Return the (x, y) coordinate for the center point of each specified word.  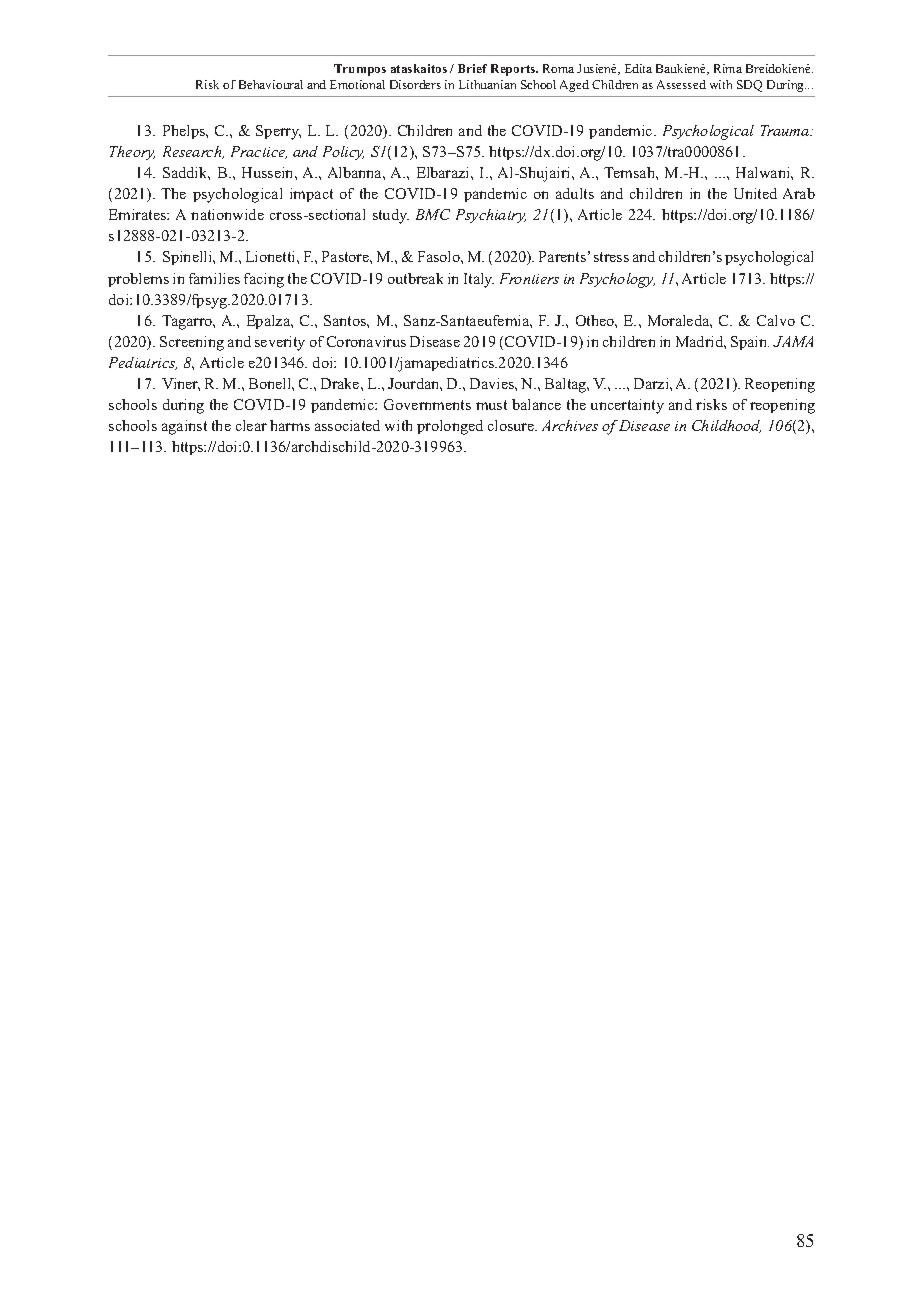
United (755, 193)
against (184, 427)
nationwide (227, 214)
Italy (479, 280)
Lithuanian (487, 84)
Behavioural (271, 84)
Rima (728, 68)
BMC (433, 214)
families (214, 278)
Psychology (617, 280)
